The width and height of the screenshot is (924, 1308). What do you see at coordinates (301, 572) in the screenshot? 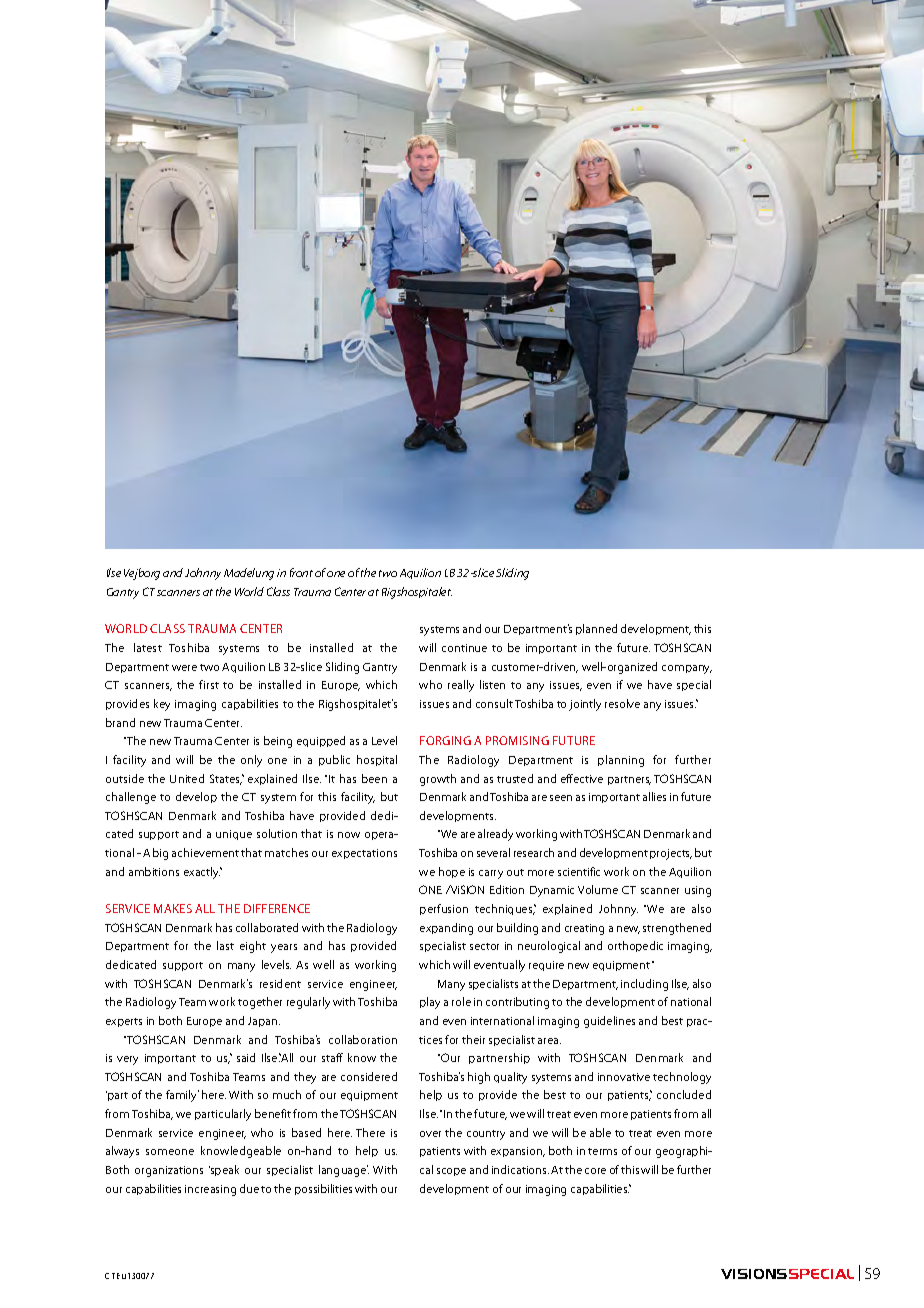
I see `front` at bounding box center [301, 572].
